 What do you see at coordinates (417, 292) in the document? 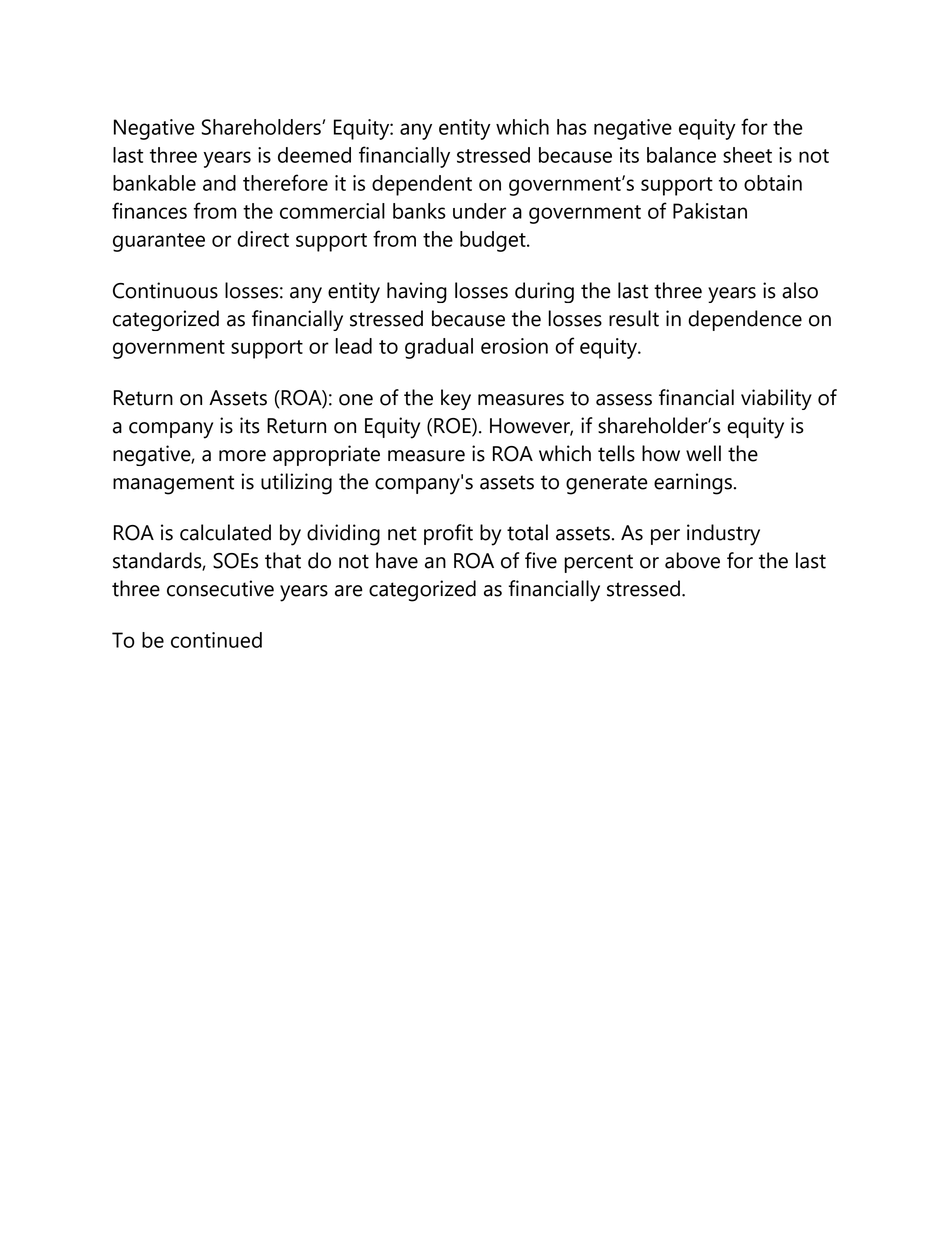
I see `having` at bounding box center [417, 292].
